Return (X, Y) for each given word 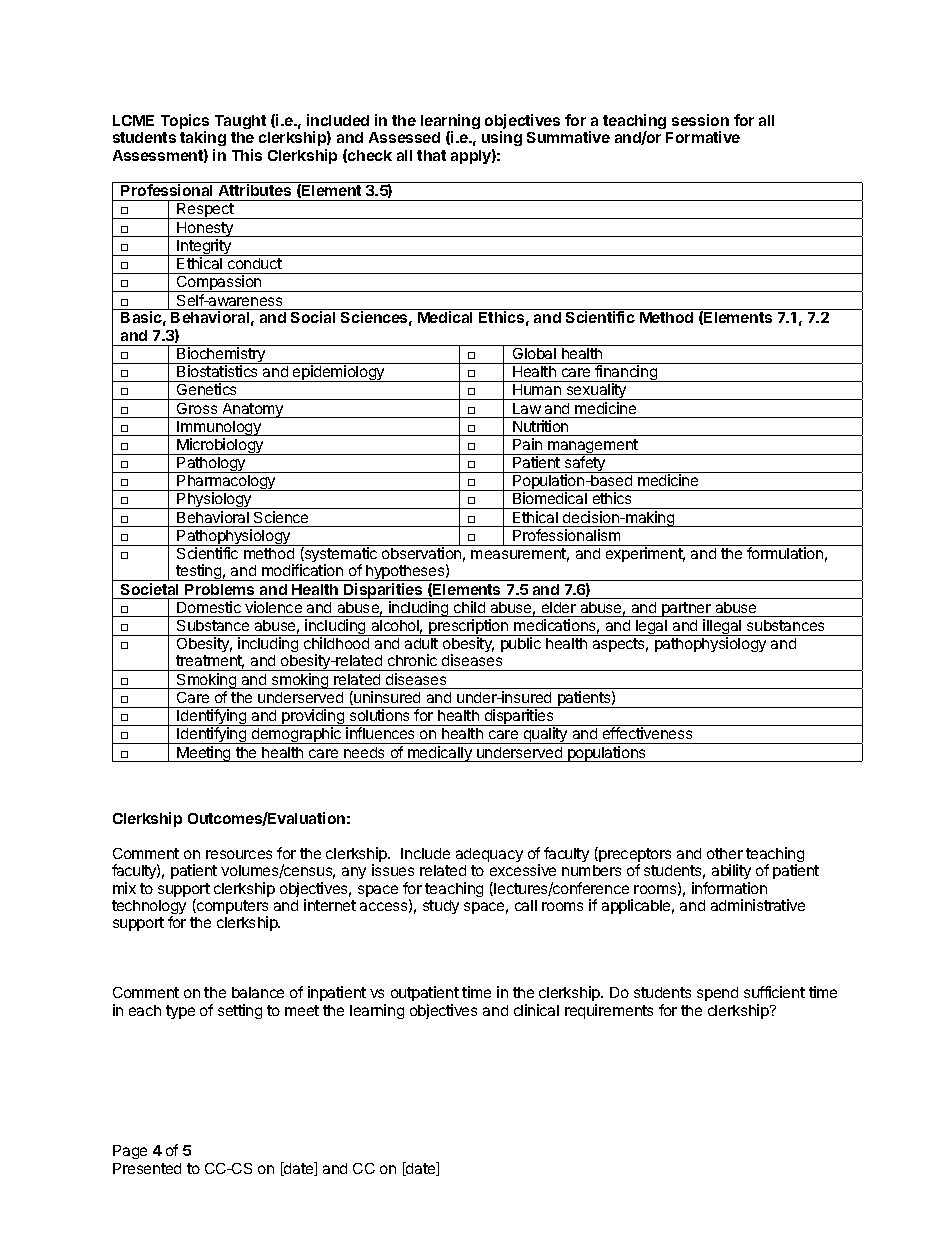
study (441, 907)
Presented (147, 1168)
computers (231, 908)
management (593, 447)
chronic (412, 660)
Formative (703, 137)
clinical (536, 1010)
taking (203, 138)
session (700, 120)
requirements (609, 1011)
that (431, 155)
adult (421, 643)
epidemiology (339, 373)
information (729, 888)
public (521, 644)
